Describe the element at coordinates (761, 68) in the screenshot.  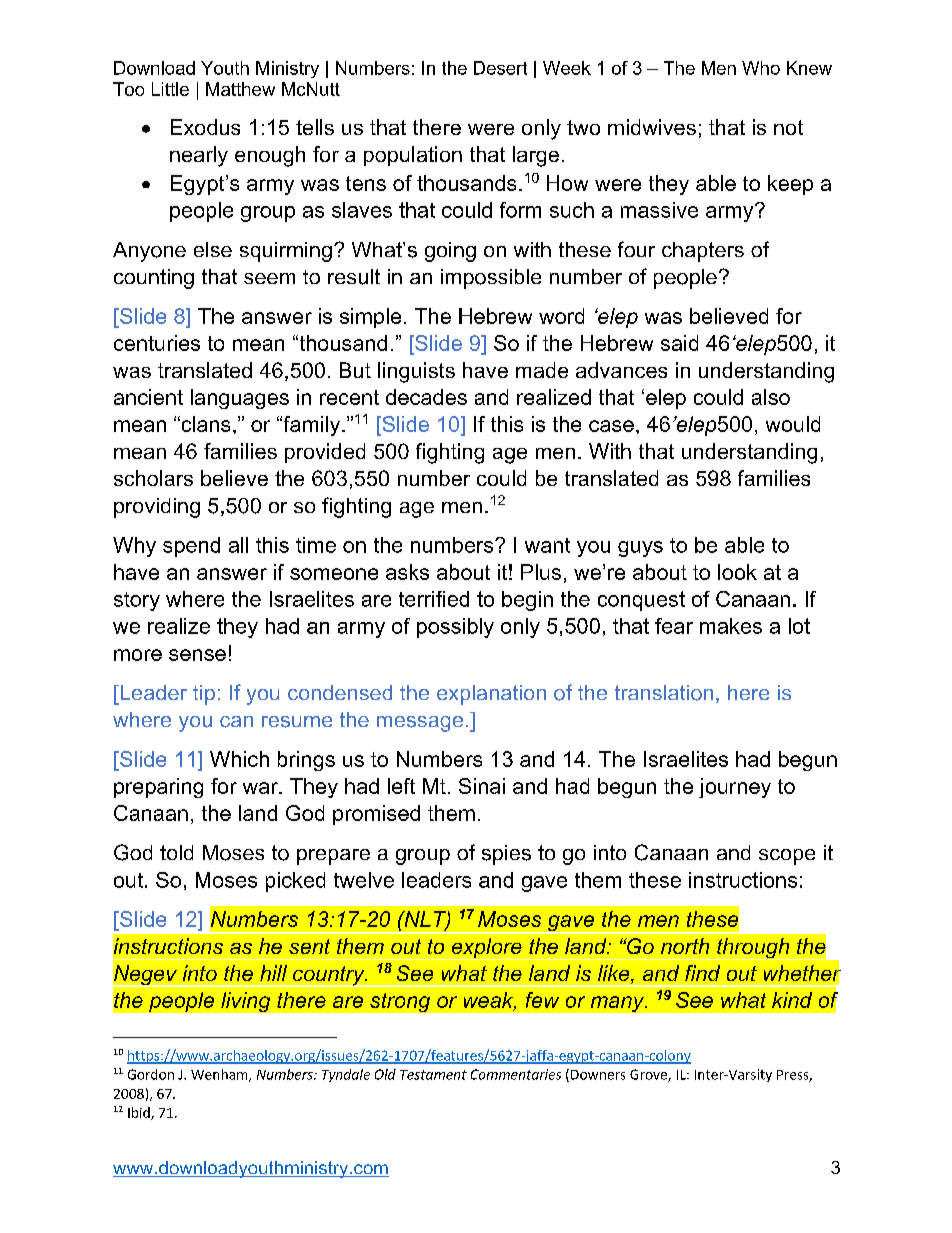
I see `Who` at that location.
